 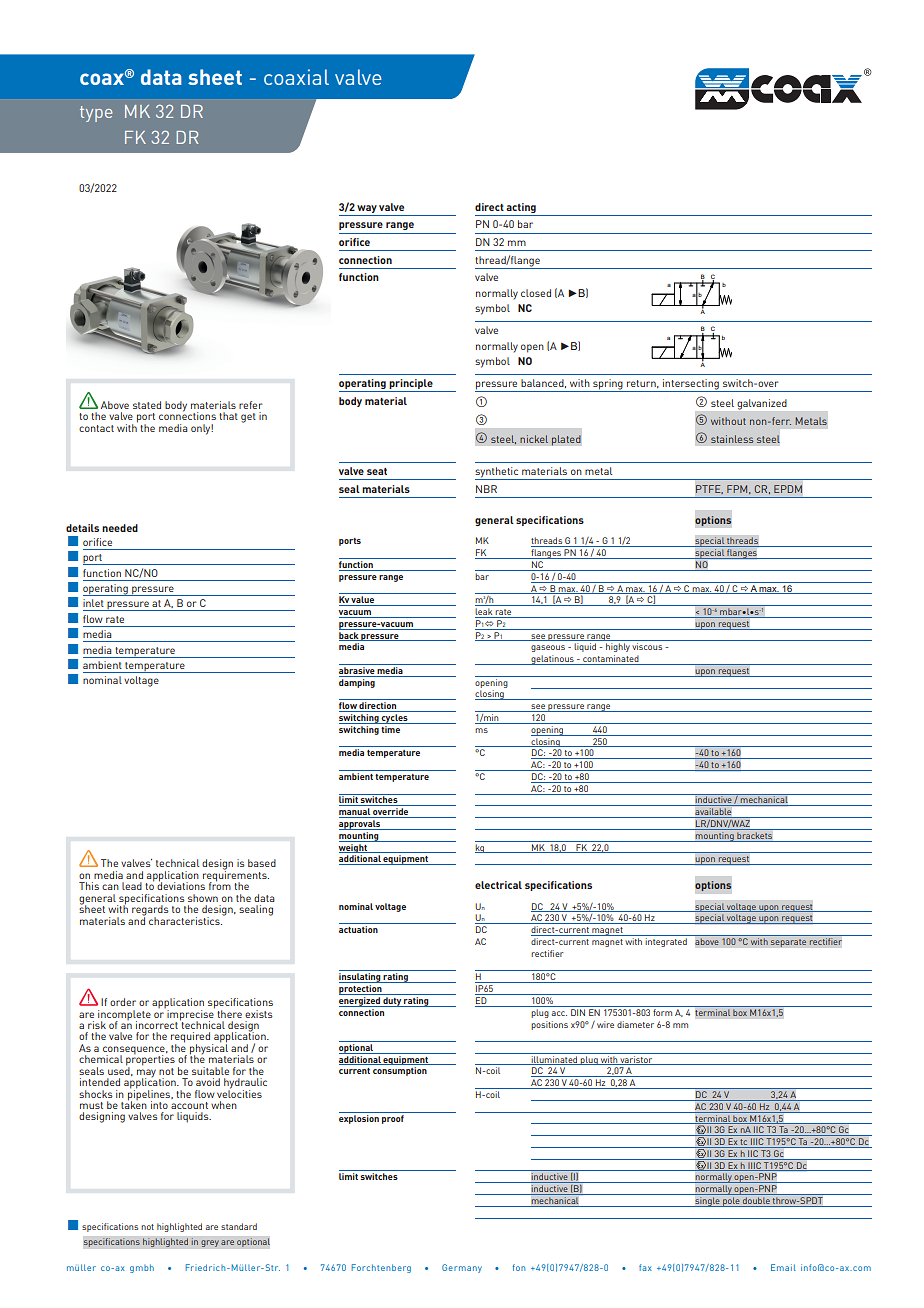 I want to click on EPDM, so click(x=788, y=489).
